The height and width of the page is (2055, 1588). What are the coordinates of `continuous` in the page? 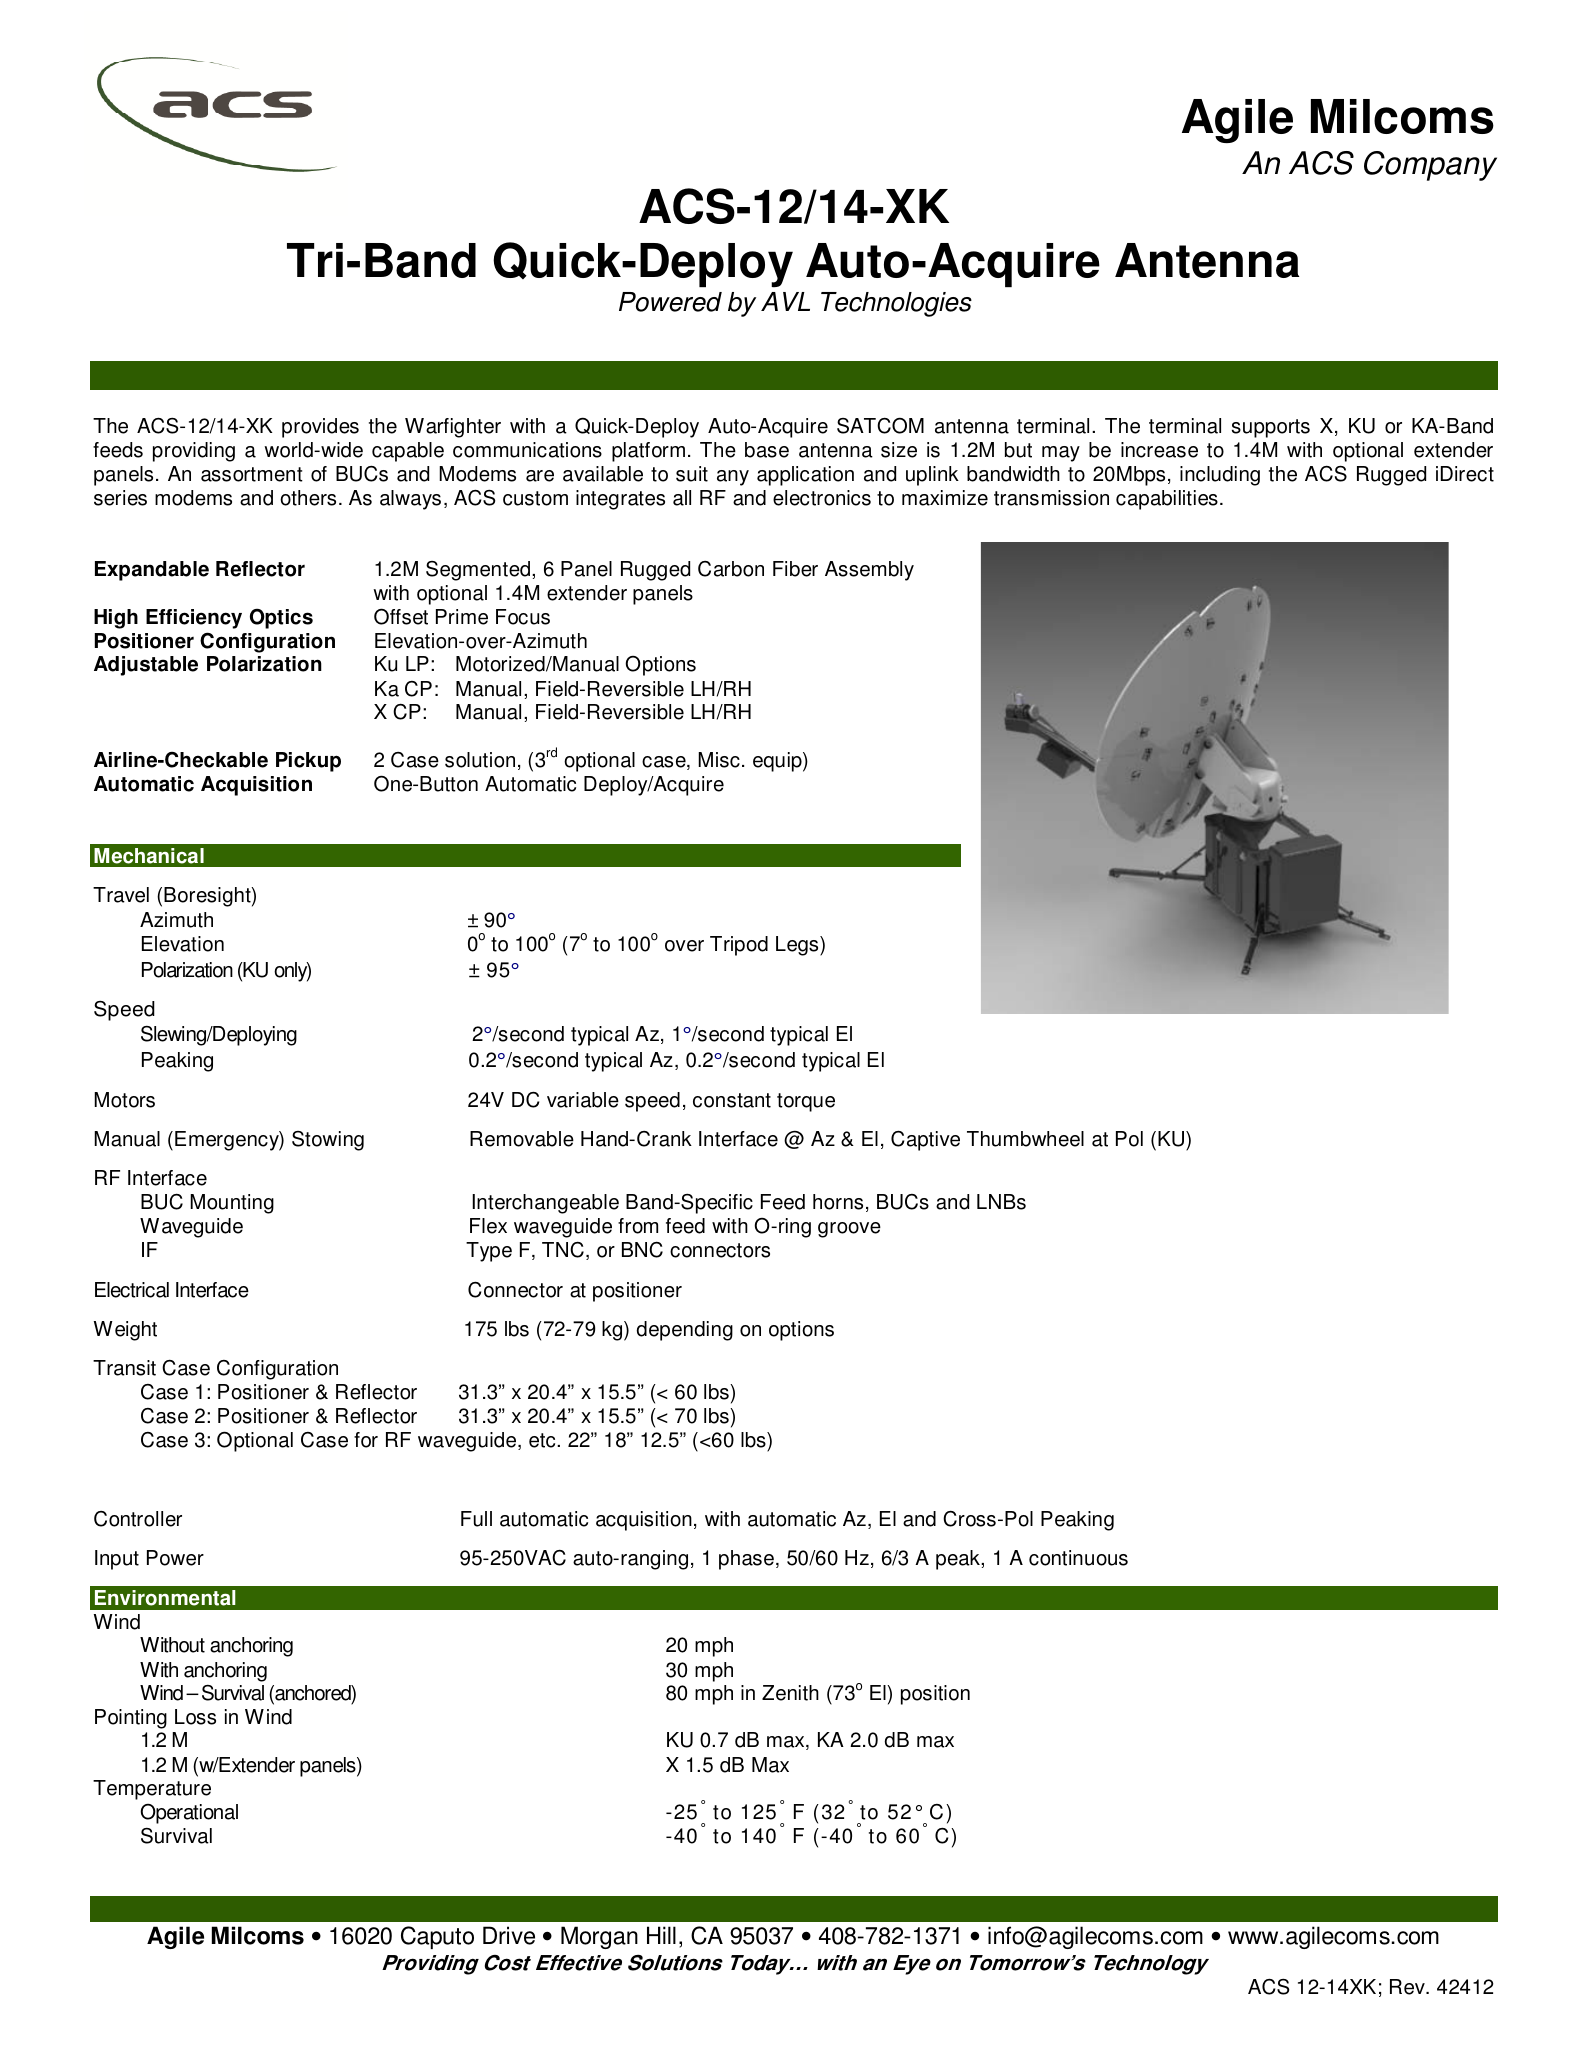 It's located at (1078, 1558).
